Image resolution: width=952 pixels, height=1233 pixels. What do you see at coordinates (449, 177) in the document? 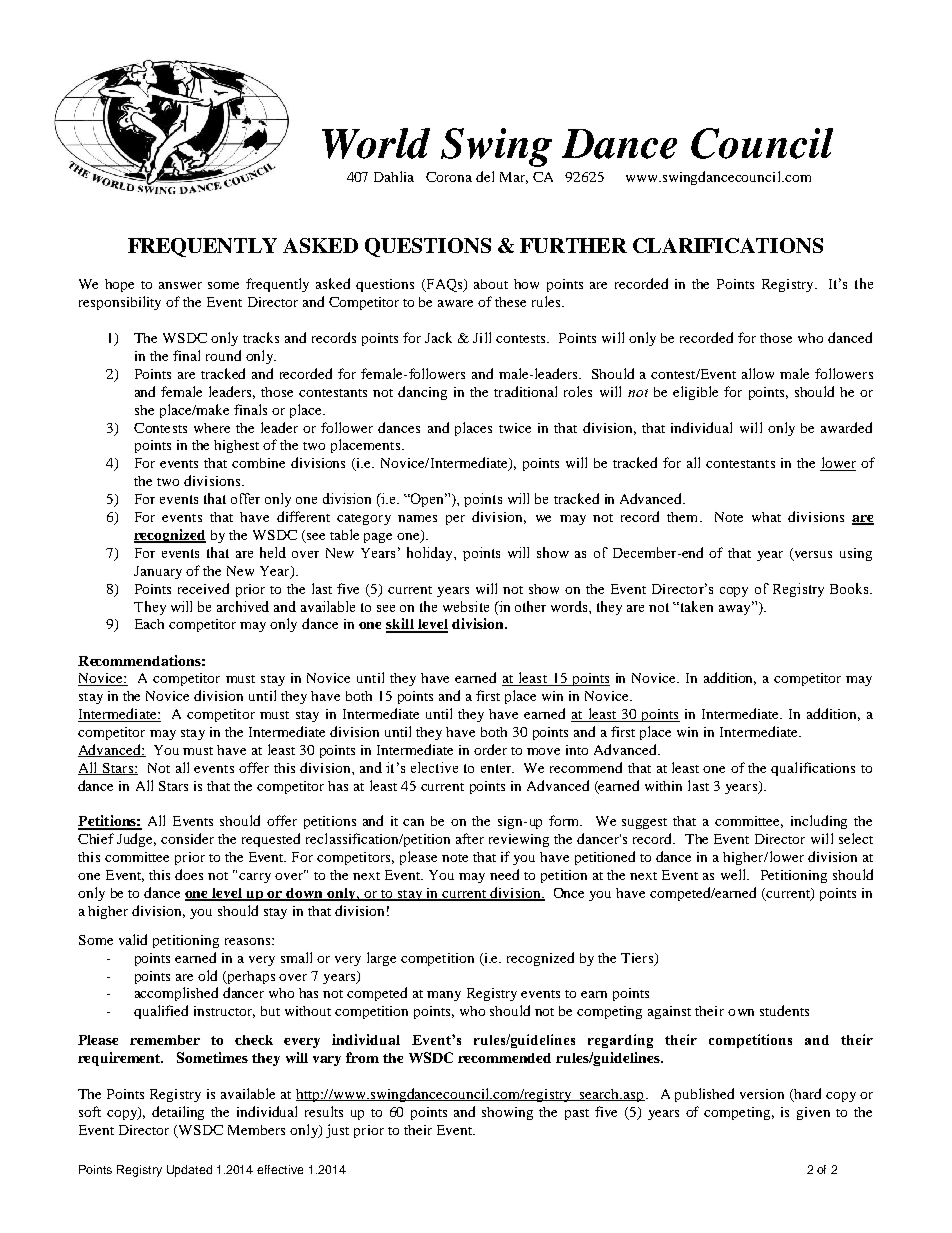
I see `Corona` at bounding box center [449, 177].
